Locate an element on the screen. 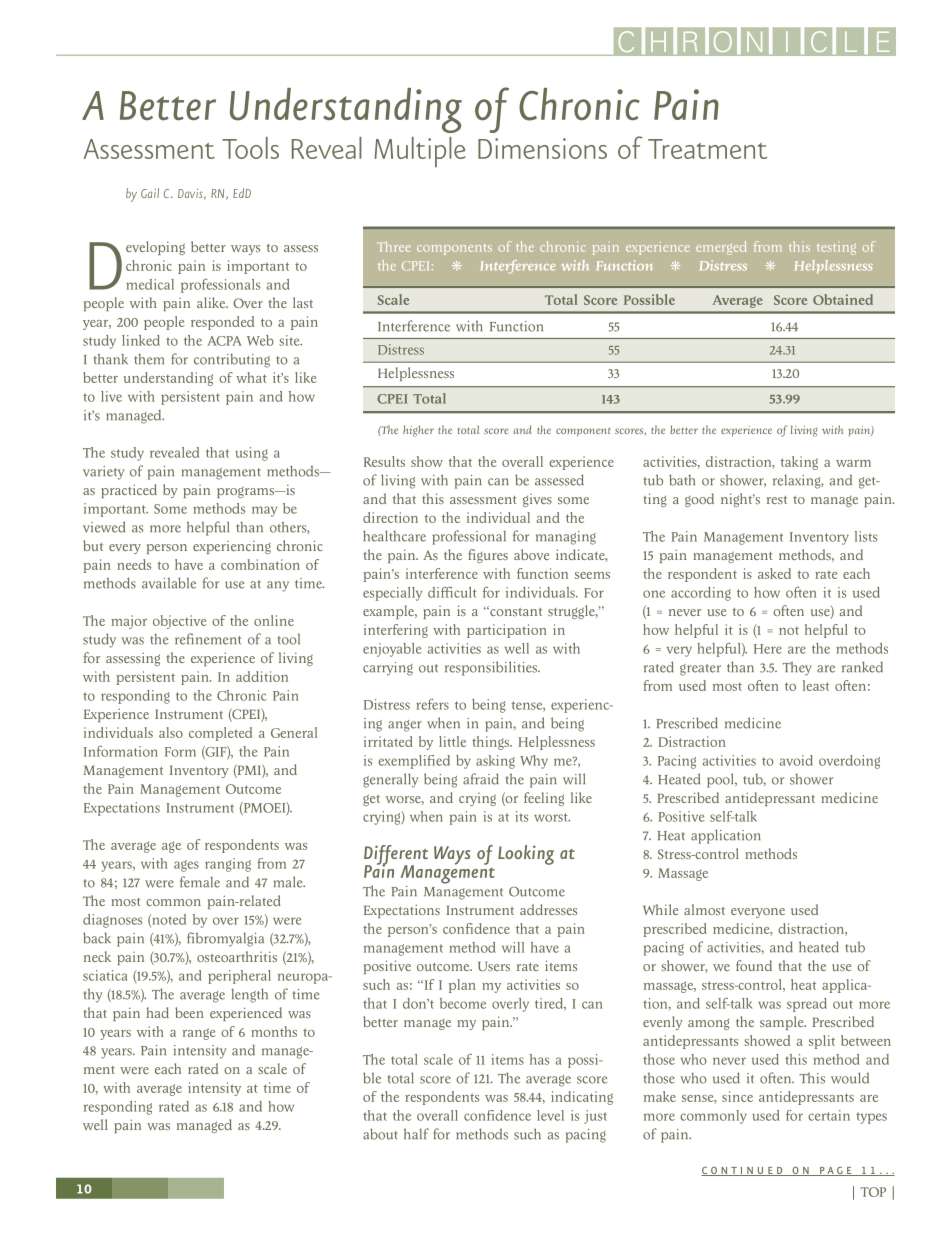 Image resolution: width=952 pixels, height=1233 pixels. emerged is located at coordinates (721, 248).
